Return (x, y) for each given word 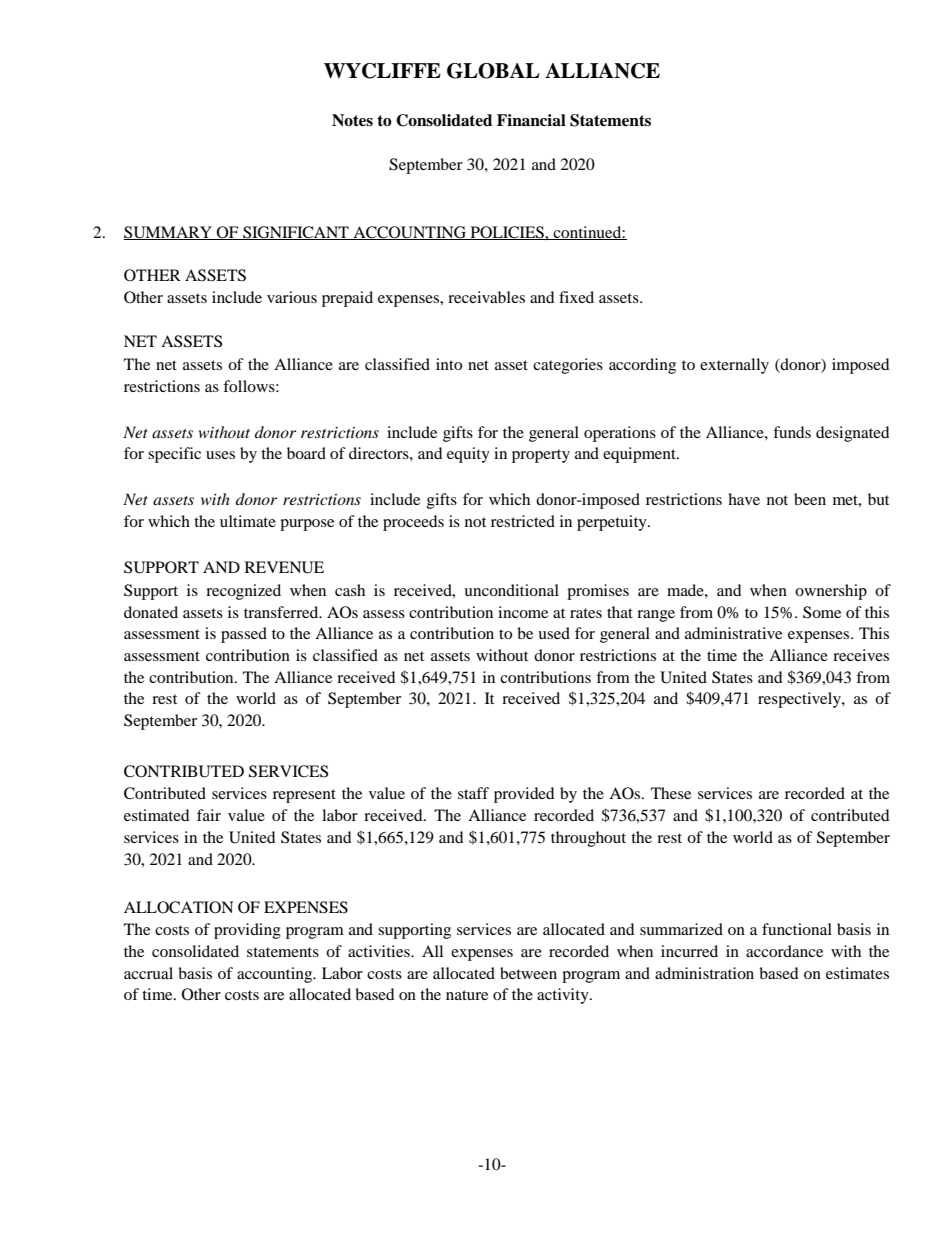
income (523, 612)
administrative (733, 633)
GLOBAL (493, 71)
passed (244, 635)
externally (734, 366)
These (671, 793)
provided (524, 795)
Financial (531, 120)
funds (792, 432)
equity (468, 455)
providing (247, 931)
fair (209, 815)
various (292, 297)
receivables (486, 297)
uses (220, 455)
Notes (352, 120)
